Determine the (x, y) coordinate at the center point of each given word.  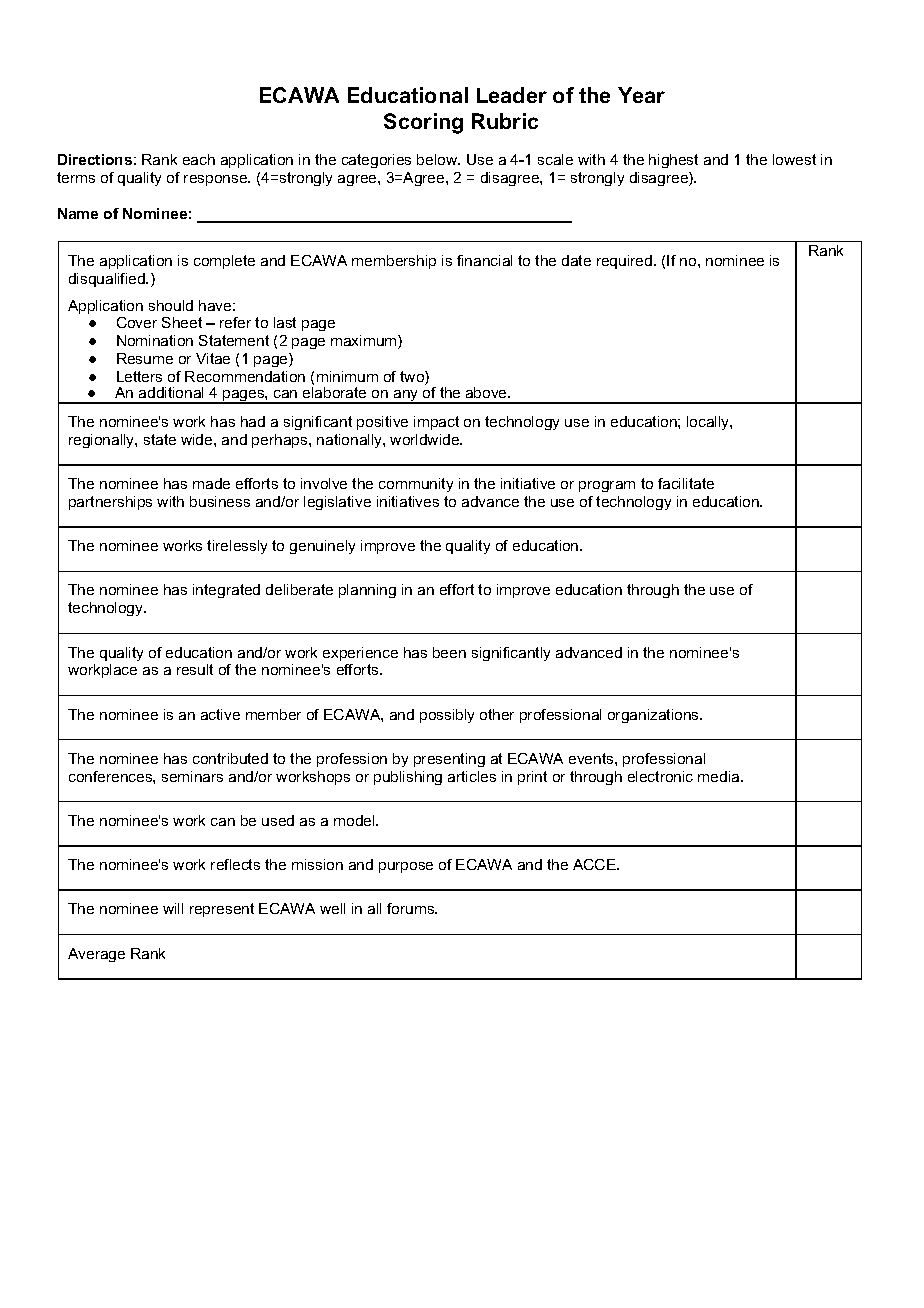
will (173, 908)
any (406, 397)
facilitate (686, 483)
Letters (139, 376)
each (199, 159)
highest (673, 161)
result (195, 669)
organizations (654, 716)
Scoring (423, 123)
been (449, 652)
